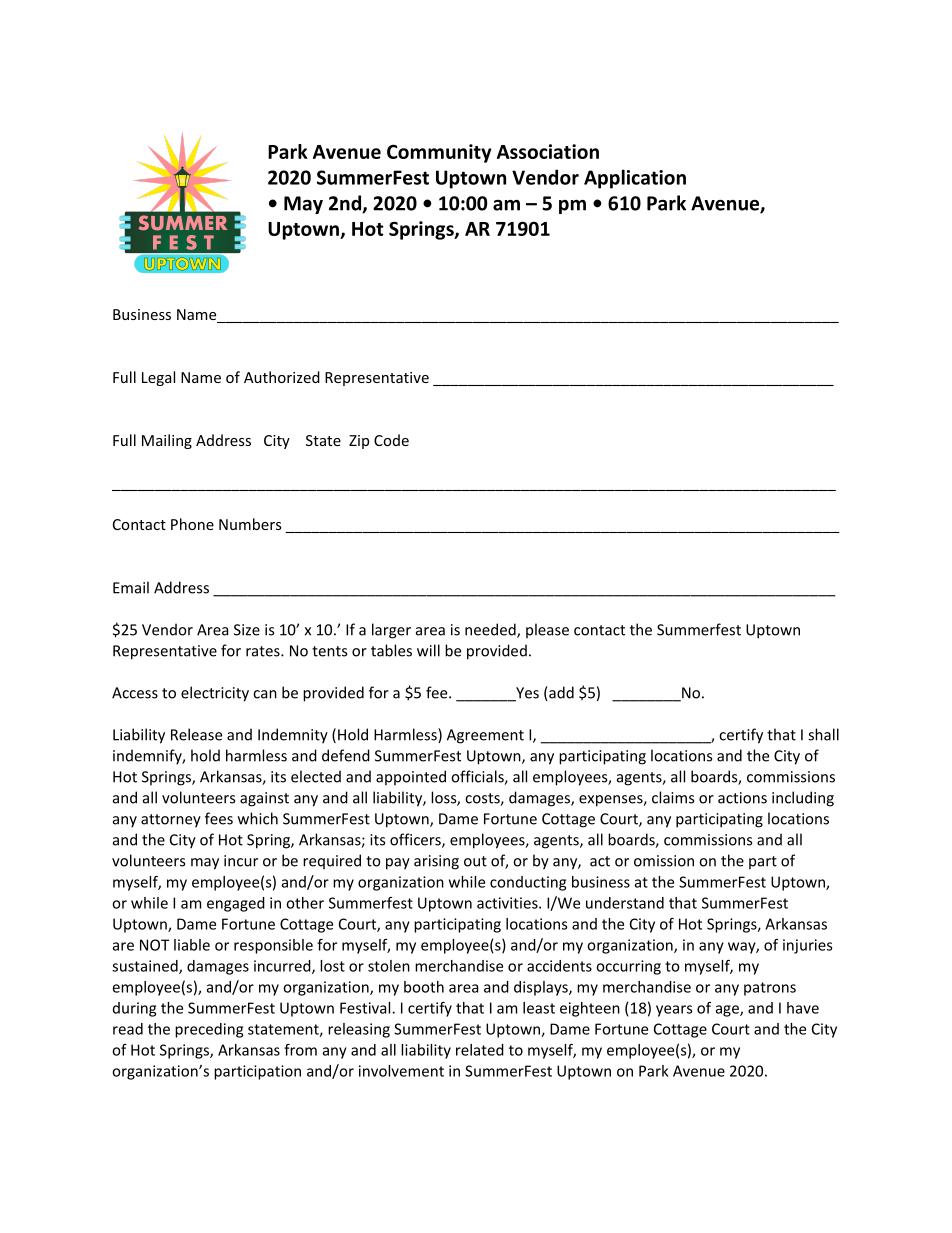 The image size is (952, 1233). Describe the element at coordinates (635, 179) in the screenshot. I see `Application` at that location.
